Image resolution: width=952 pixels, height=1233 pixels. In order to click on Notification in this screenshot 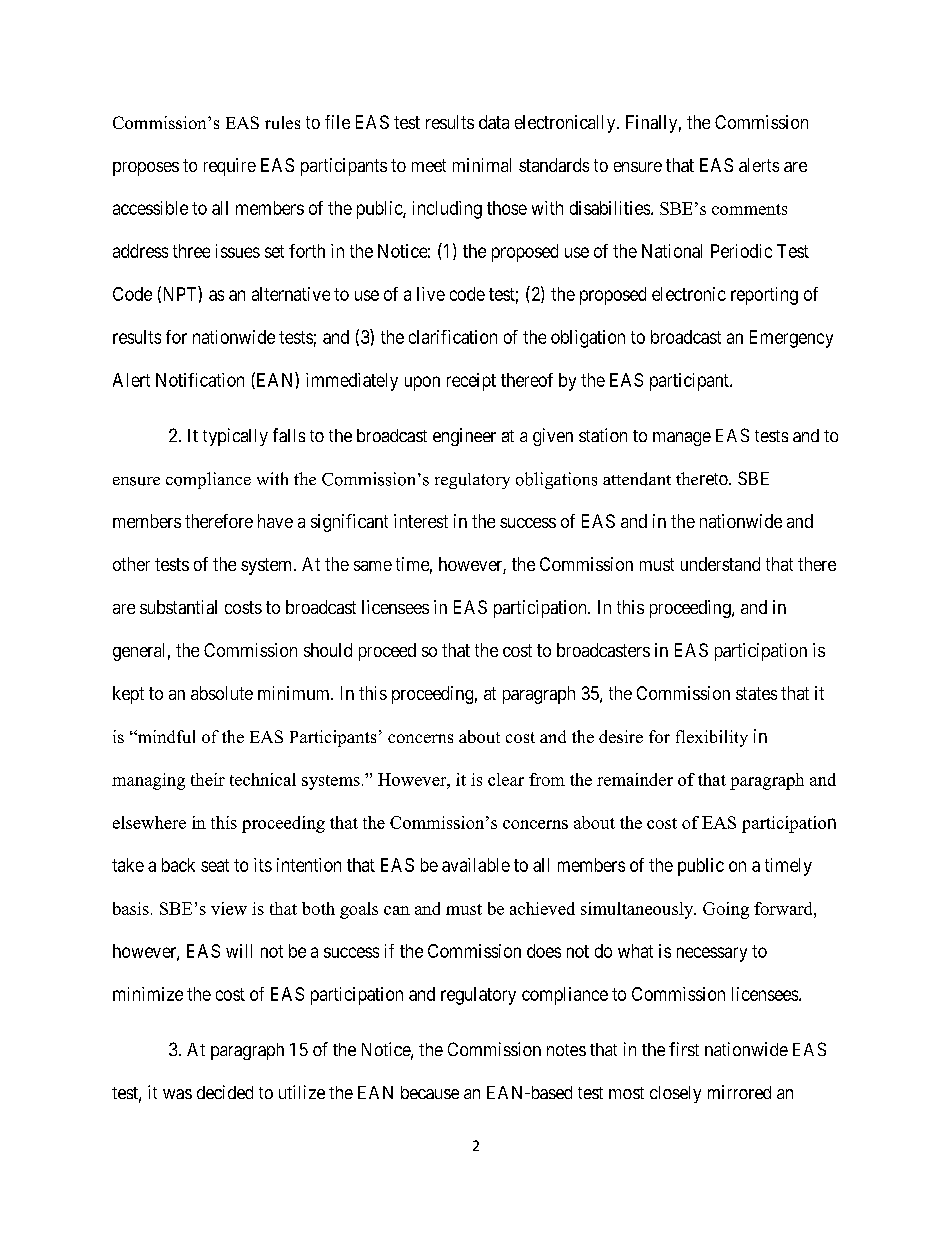, I will do `click(200, 380)`.
